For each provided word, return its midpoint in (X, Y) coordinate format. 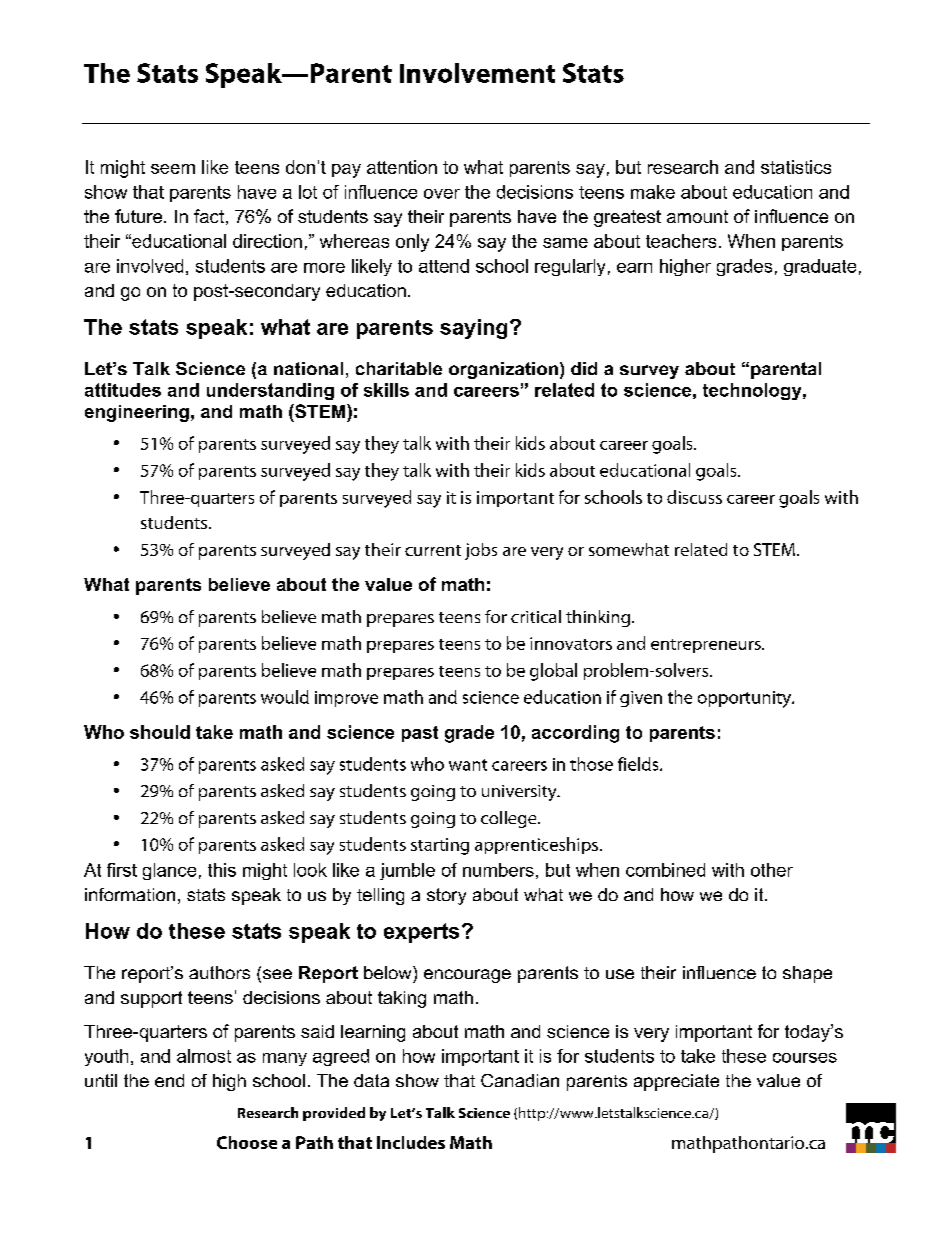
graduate (820, 267)
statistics (796, 167)
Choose (247, 1142)
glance (169, 871)
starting (440, 846)
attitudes (123, 390)
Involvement (477, 73)
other (772, 870)
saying (473, 329)
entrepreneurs (707, 646)
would (285, 697)
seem (173, 169)
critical (536, 616)
